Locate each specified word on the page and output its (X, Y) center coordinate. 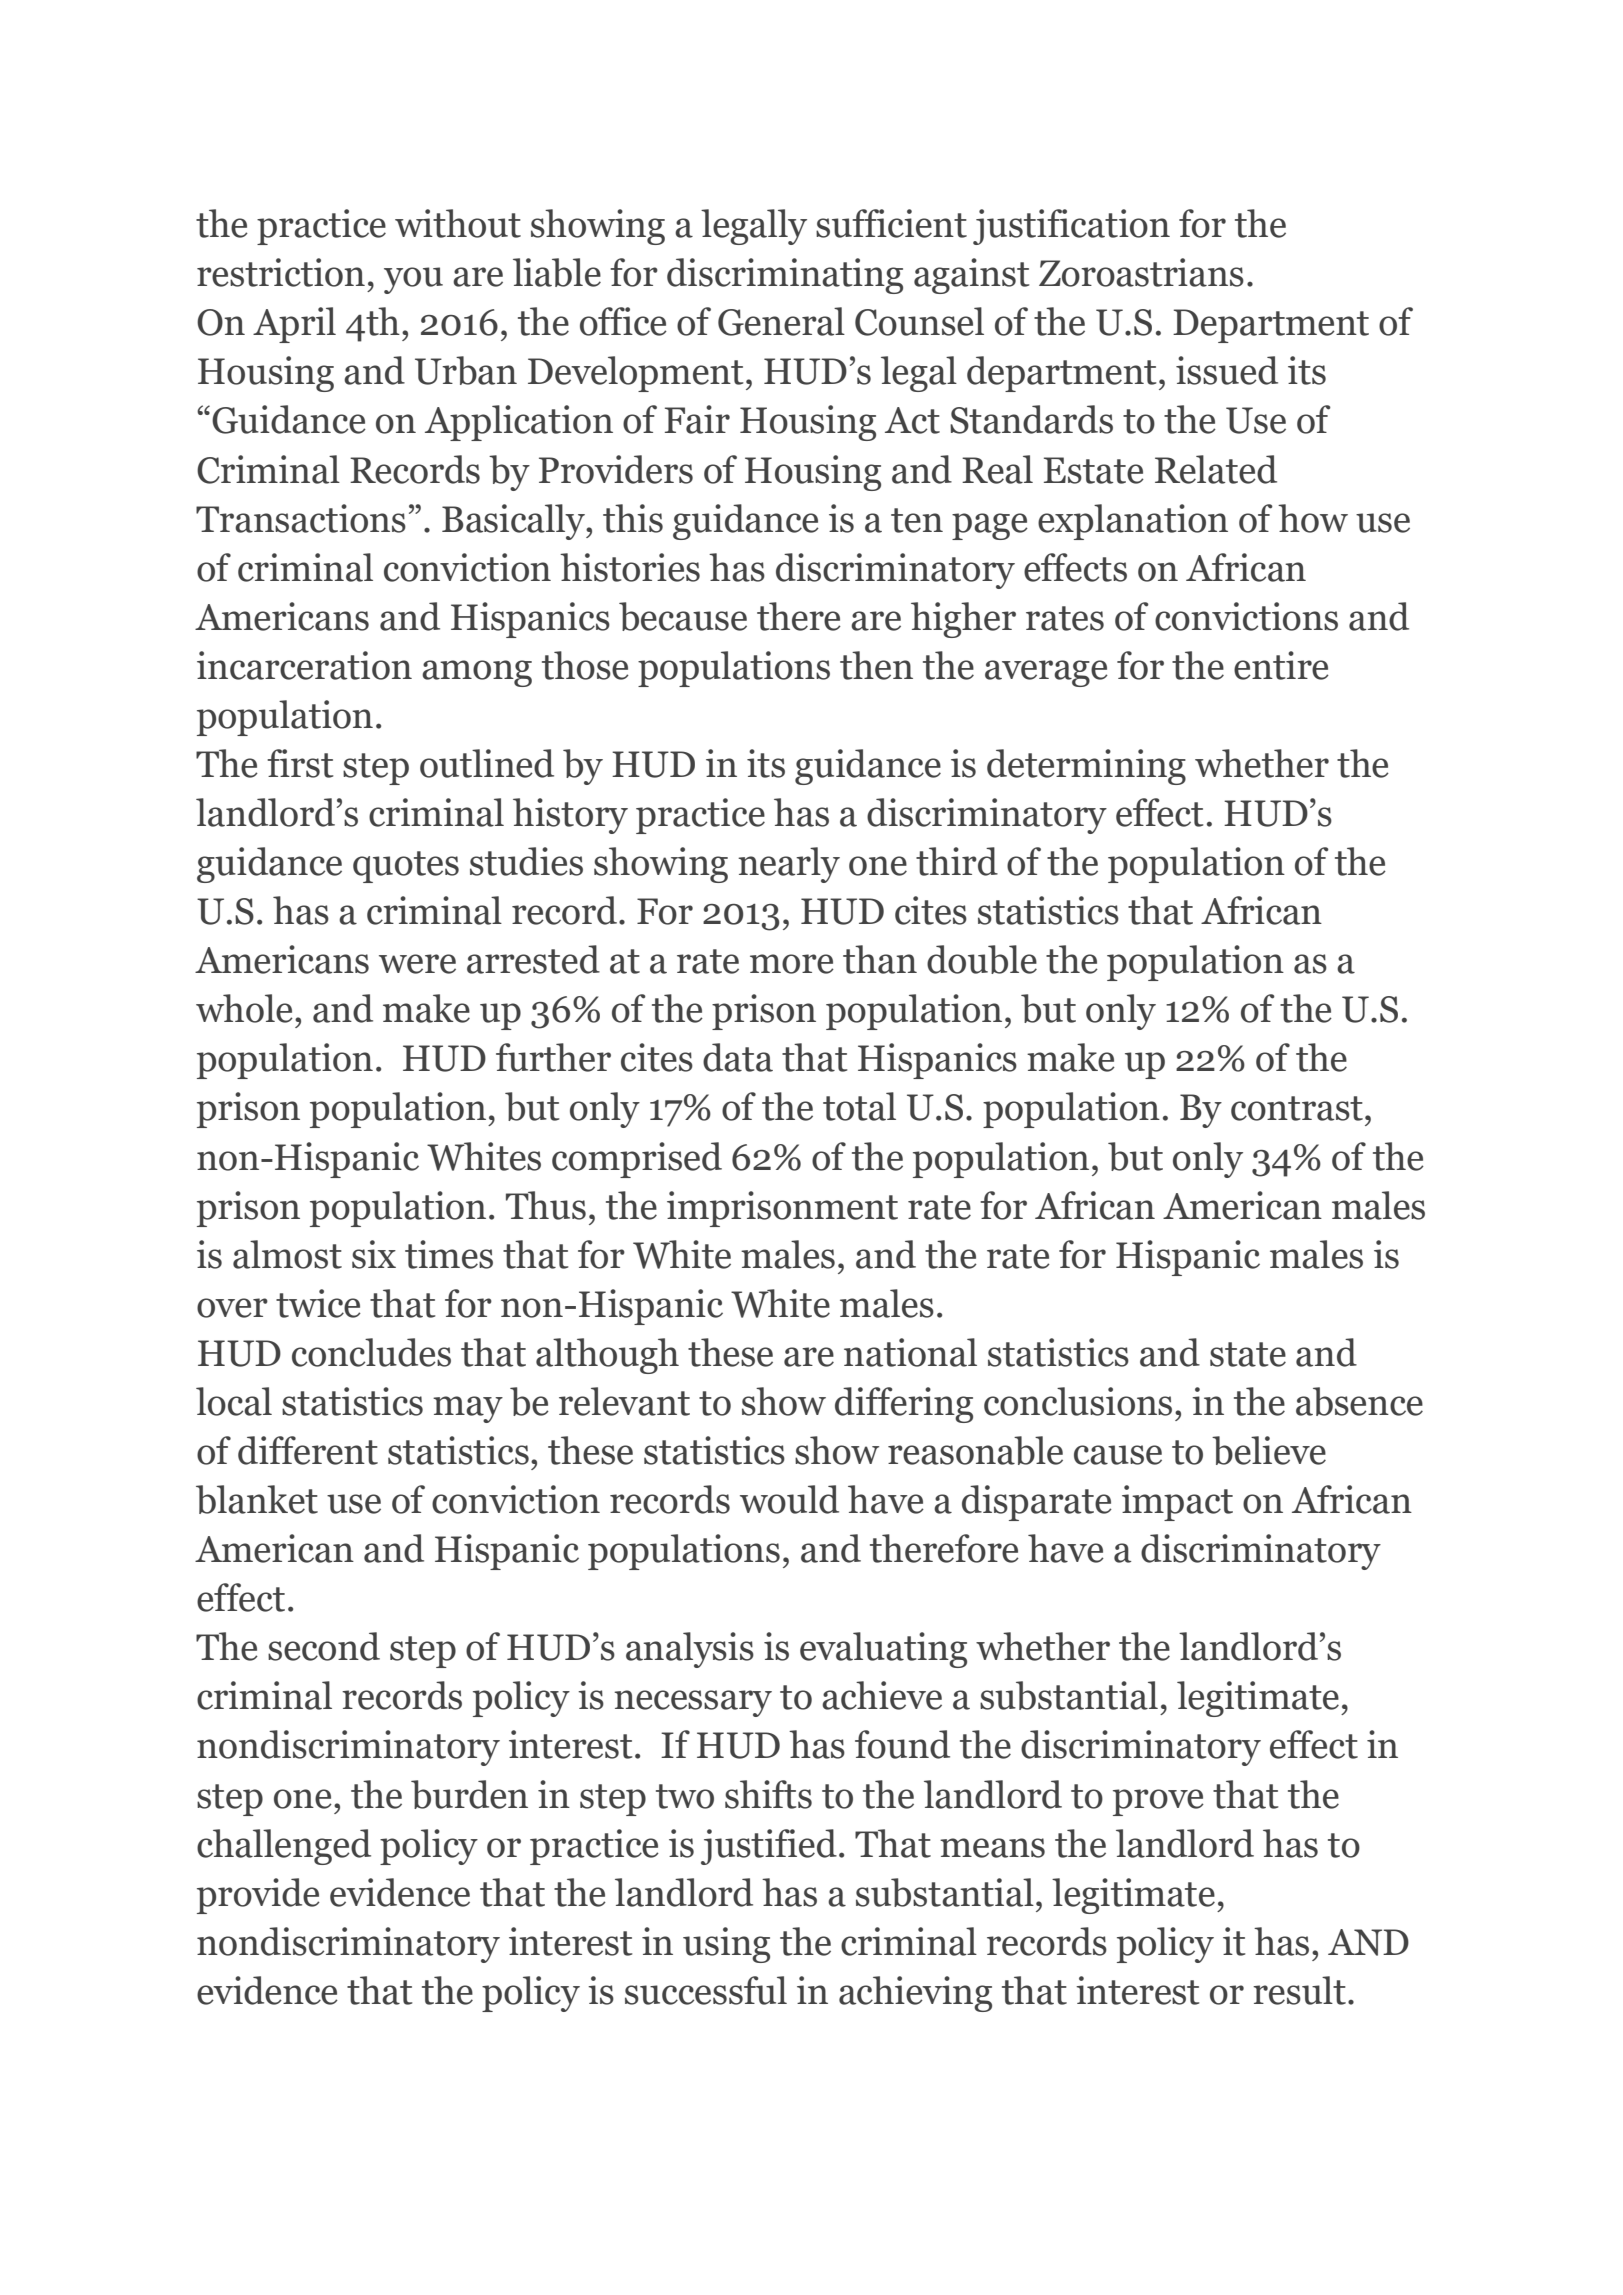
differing (904, 1405)
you (413, 280)
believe (1269, 1450)
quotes (406, 867)
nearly (789, 865)
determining (1086, 767)
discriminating (785, 276)
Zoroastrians (1141, 272)
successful (706, 1990)
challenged (284, 1847)
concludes (371, 1352)
